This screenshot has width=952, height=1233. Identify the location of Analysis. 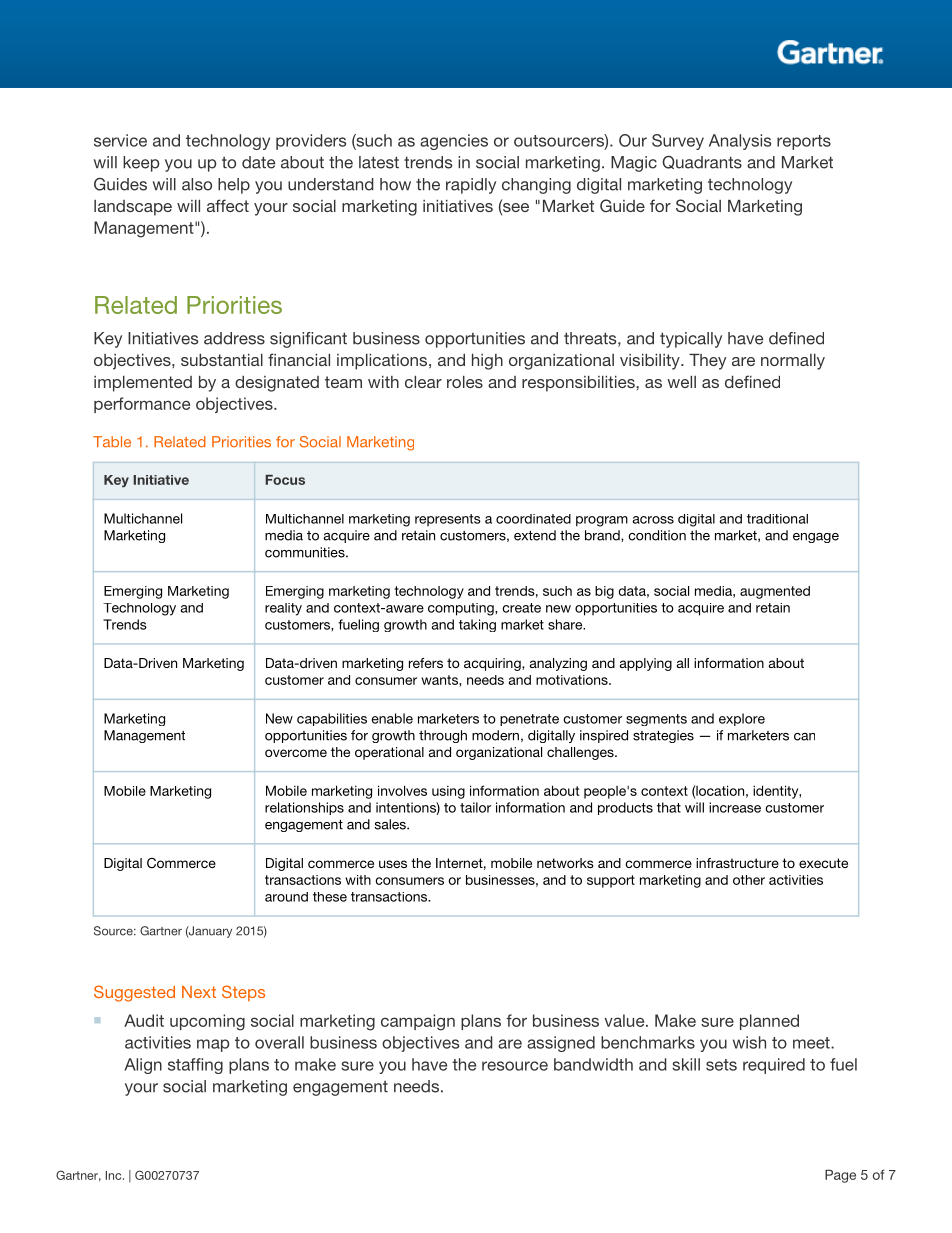
(740, 142).
